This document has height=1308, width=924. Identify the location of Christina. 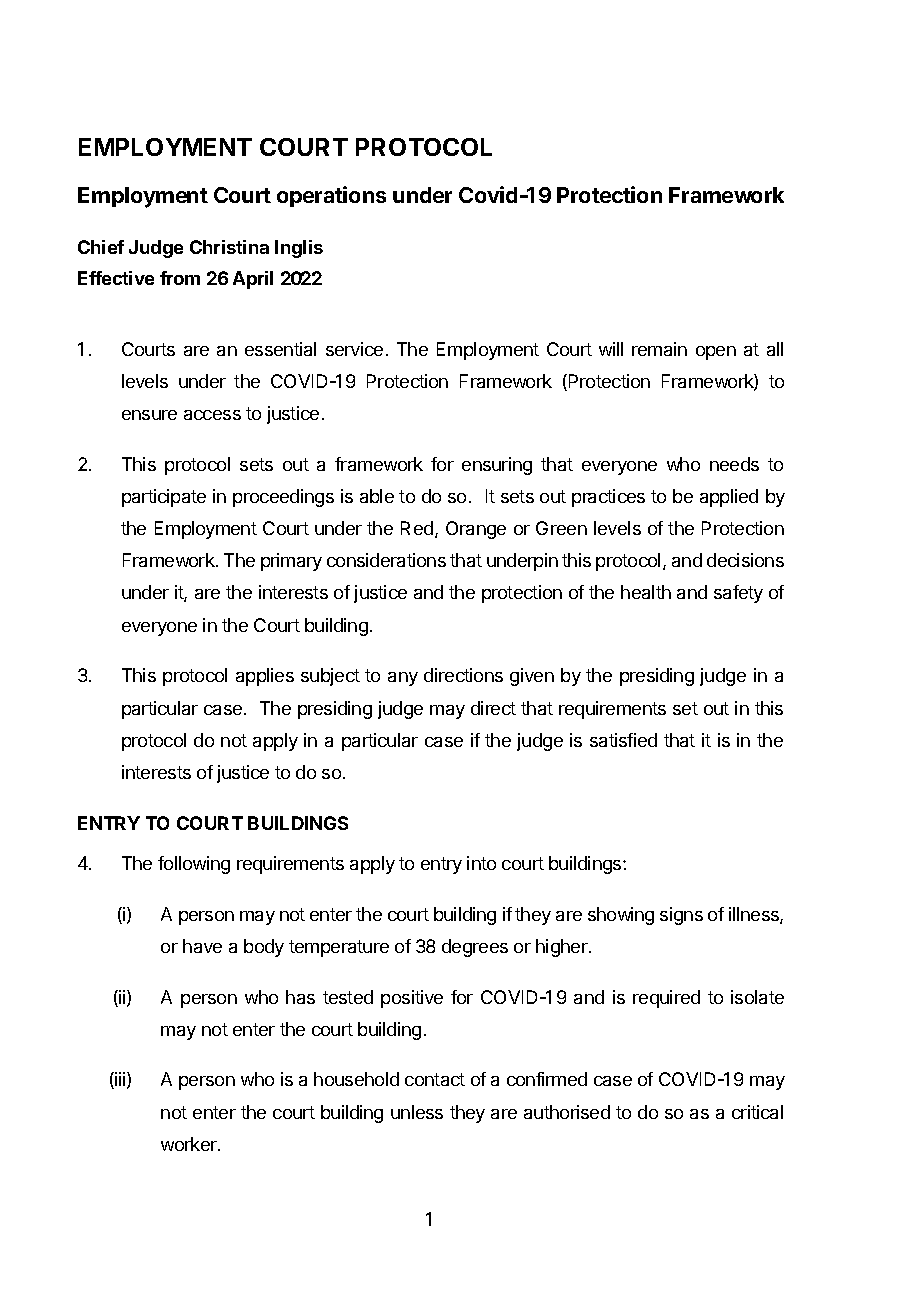
(229, 247).
